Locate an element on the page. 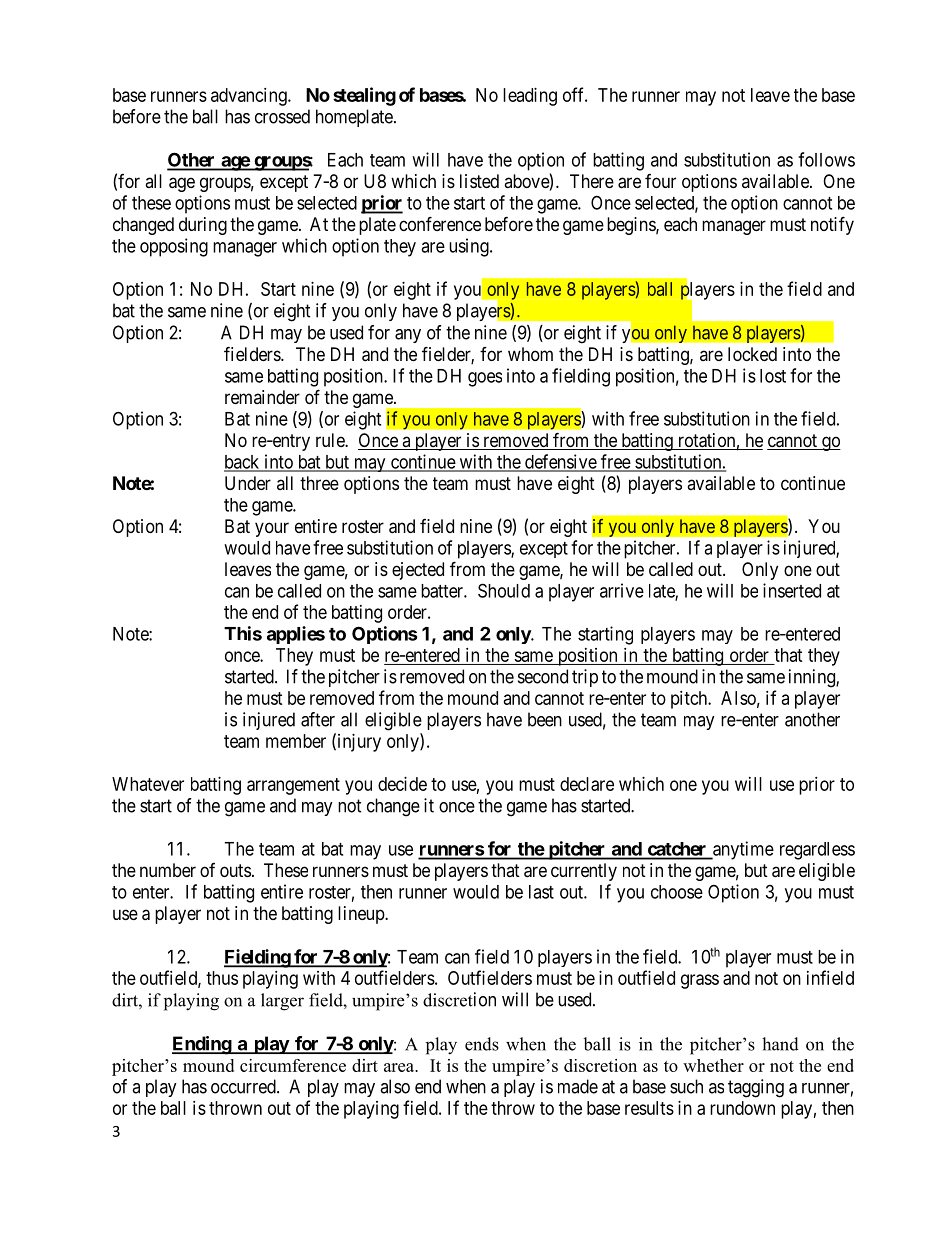  advancing is located at coordinates (250, 97).
